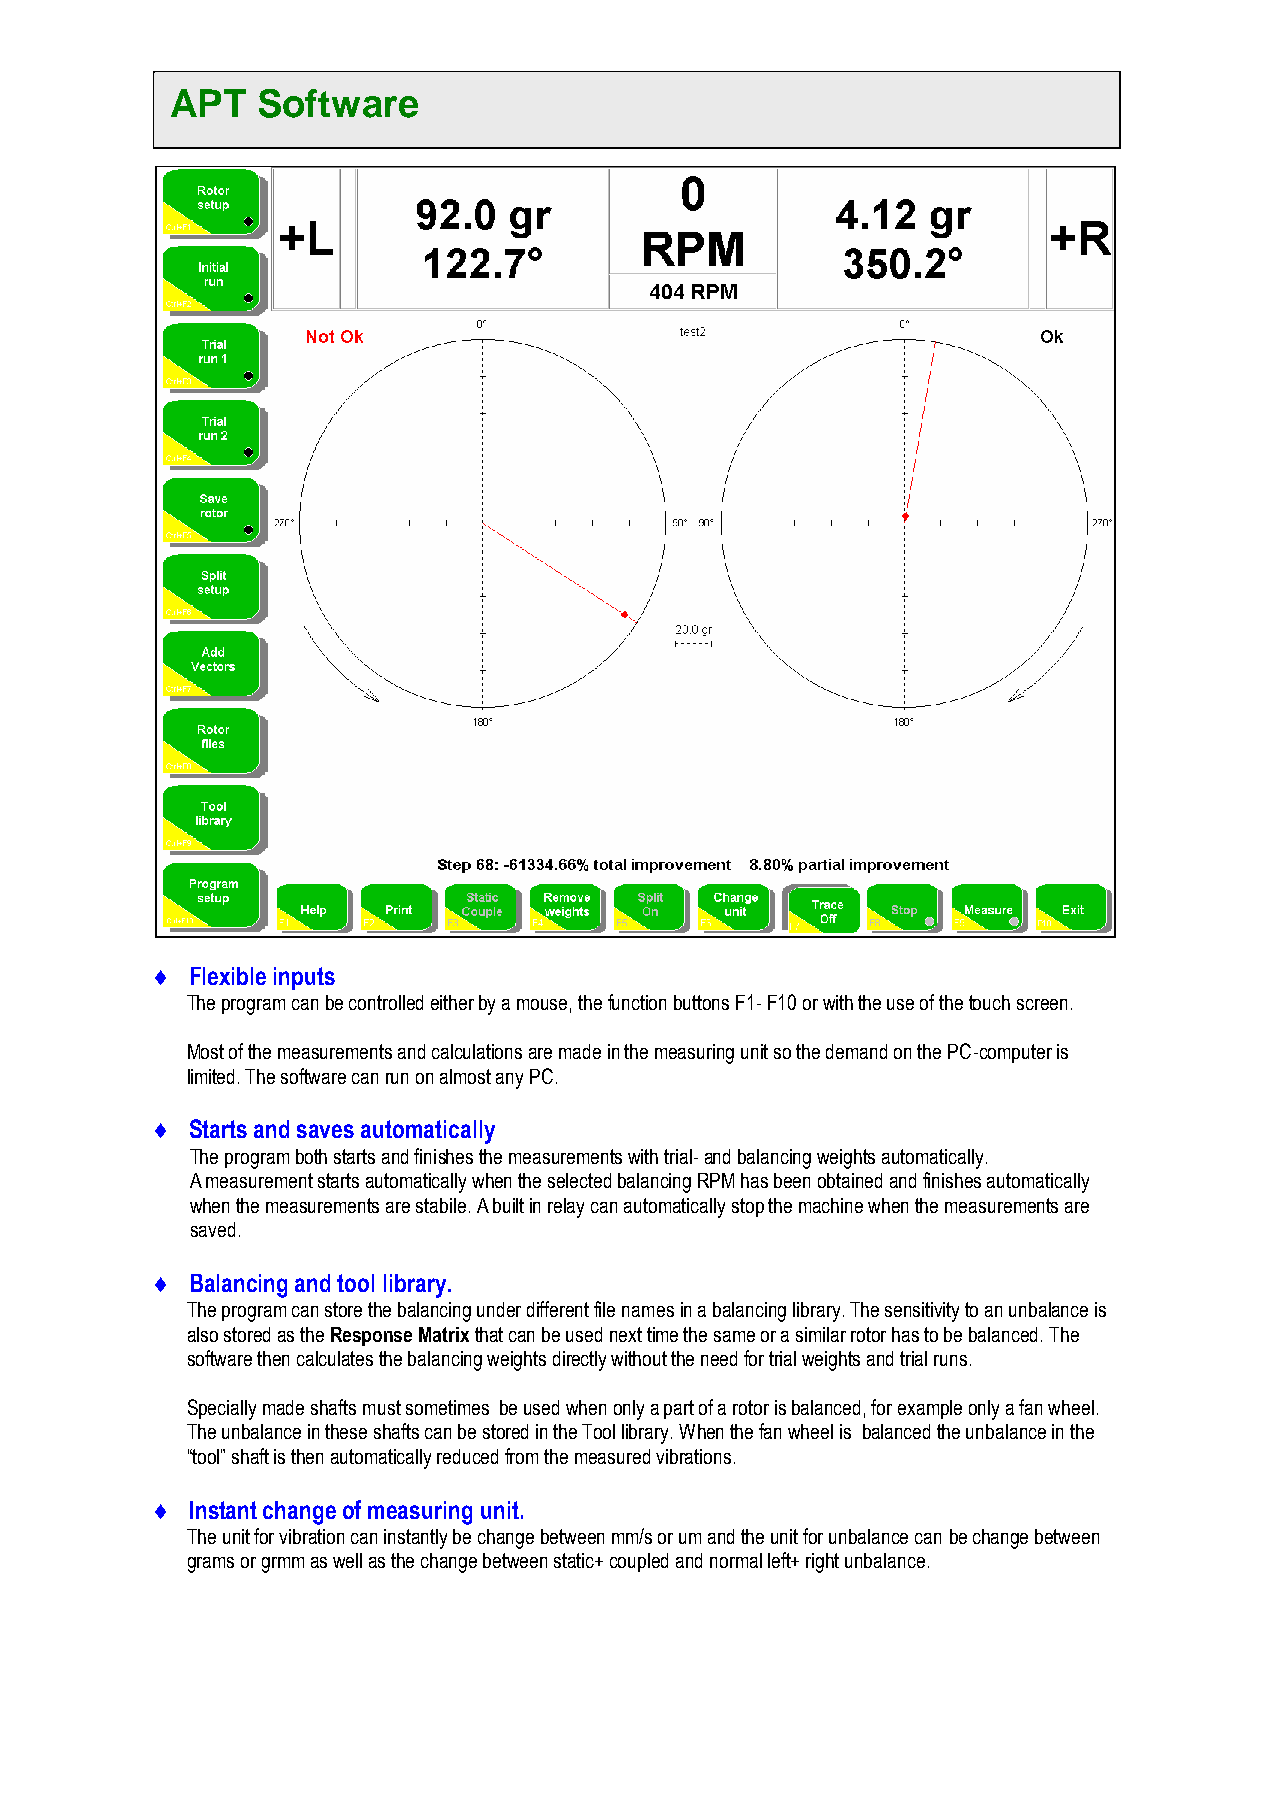  Describe the element at coordinates (347, 1560) in the document. I see `well` at that location.
